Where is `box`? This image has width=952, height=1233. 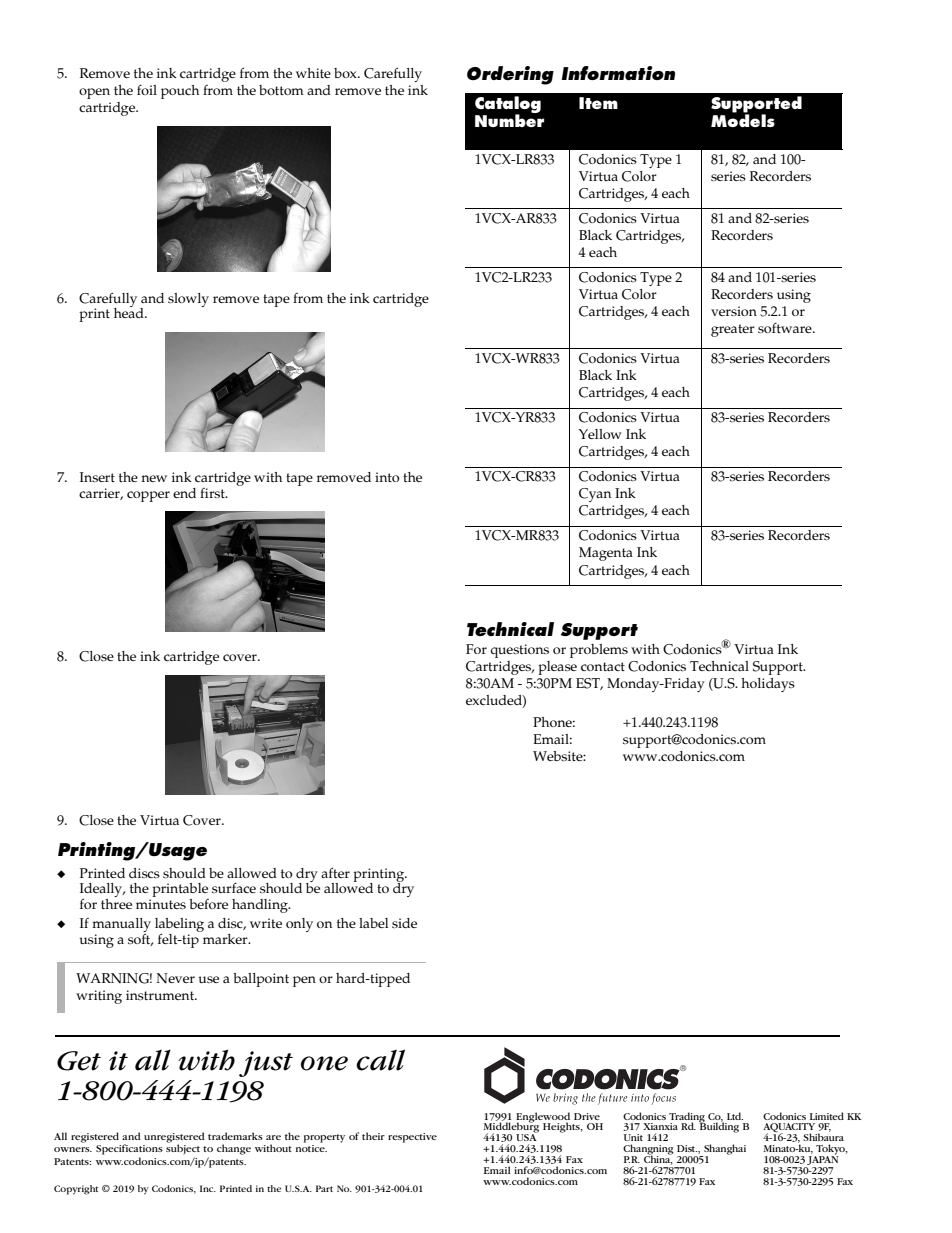 box is located at coordinates (346, 73).
